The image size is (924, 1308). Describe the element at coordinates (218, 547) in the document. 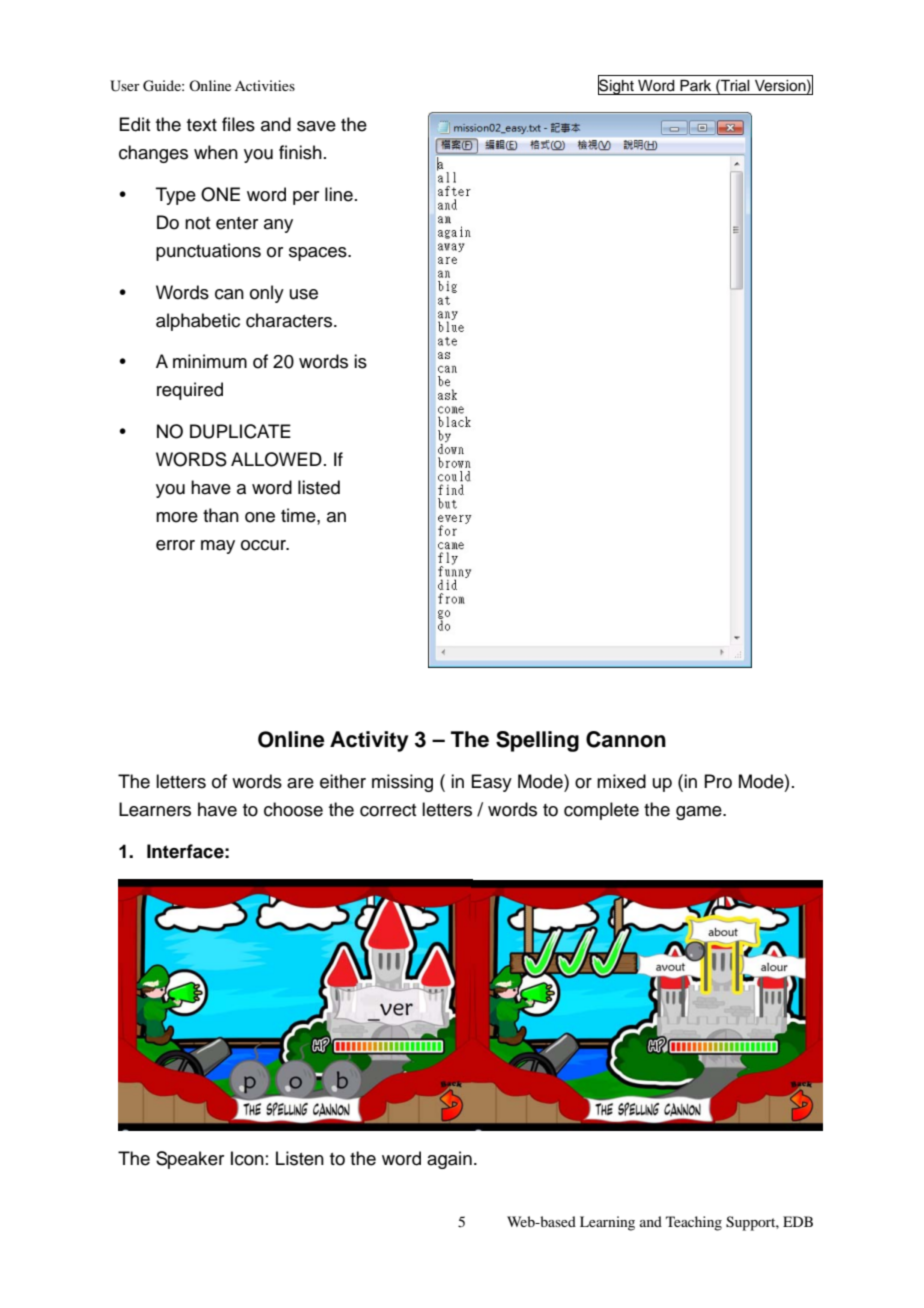

I see `may` at that location.
